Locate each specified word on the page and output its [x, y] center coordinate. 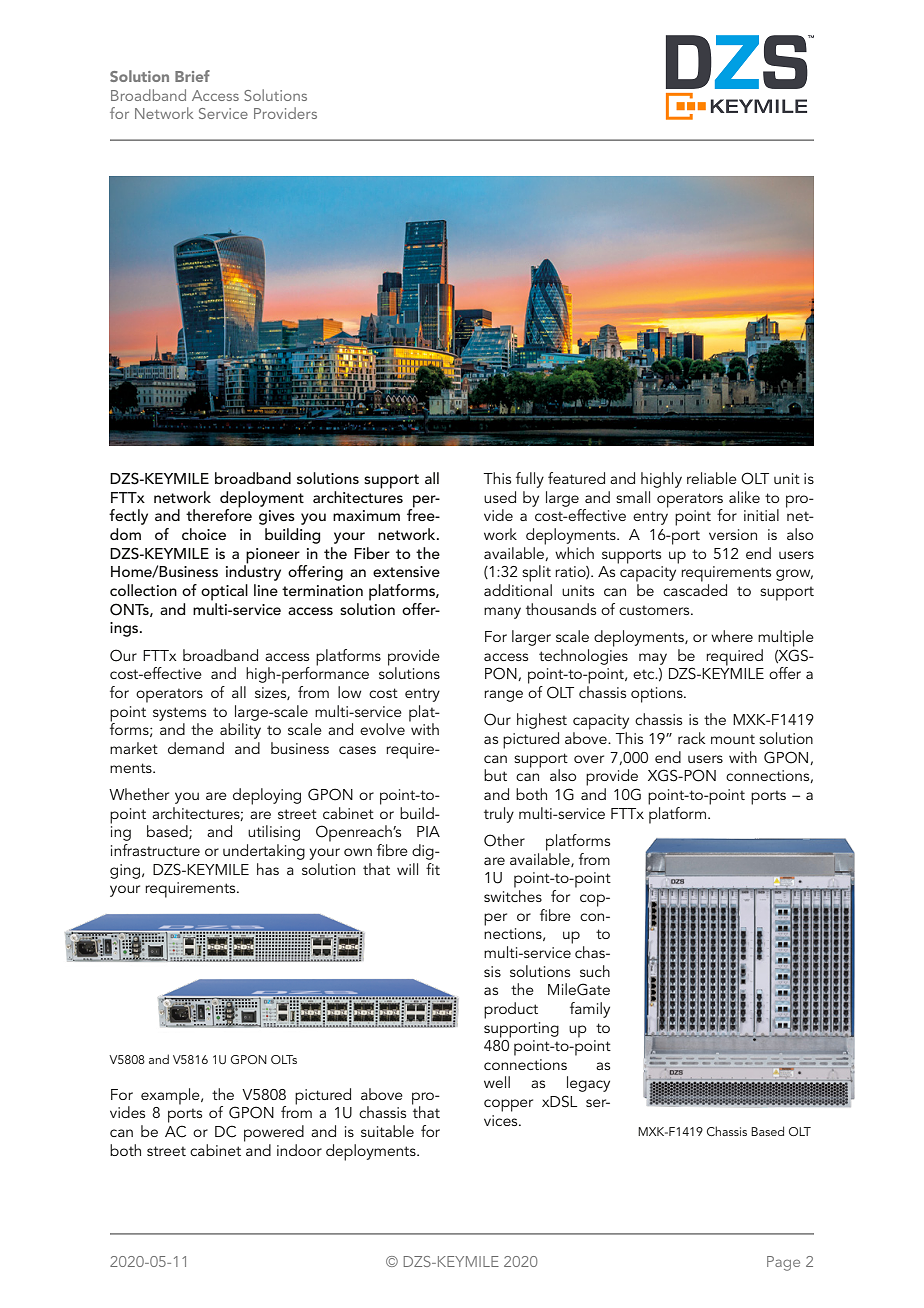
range [503, 696]
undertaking [264, 852]
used [500, 497]
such [595, 971]
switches [513, 896]
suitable [387, 1131]
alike [744, 497]
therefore [219, 514]
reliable [712, 478]
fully [530, 480]
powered [274, 1133]
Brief [192, 76]
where [732, 636]
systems [179, 714]
